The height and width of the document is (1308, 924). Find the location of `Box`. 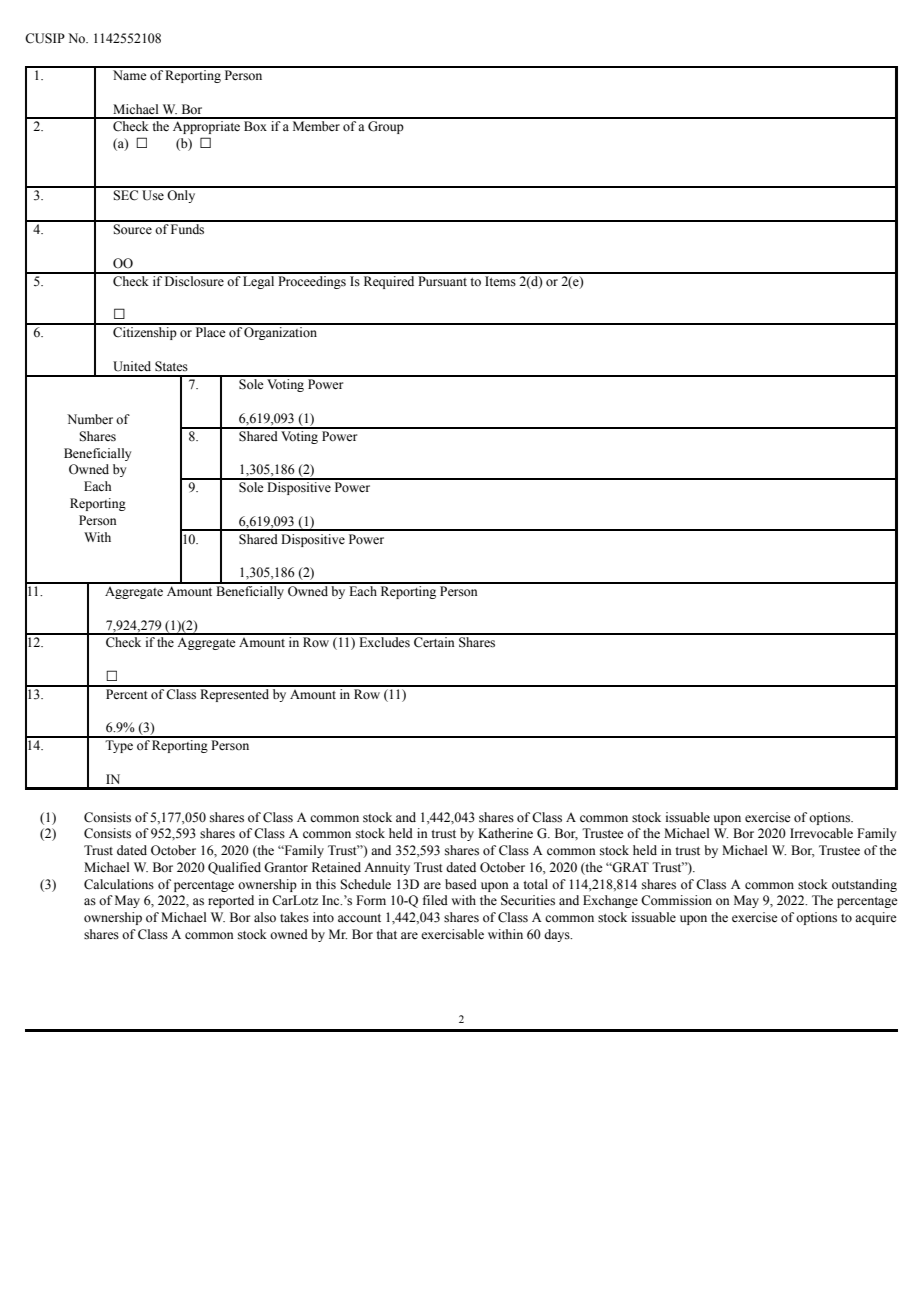

Box is located at coordinates (255, 126).
